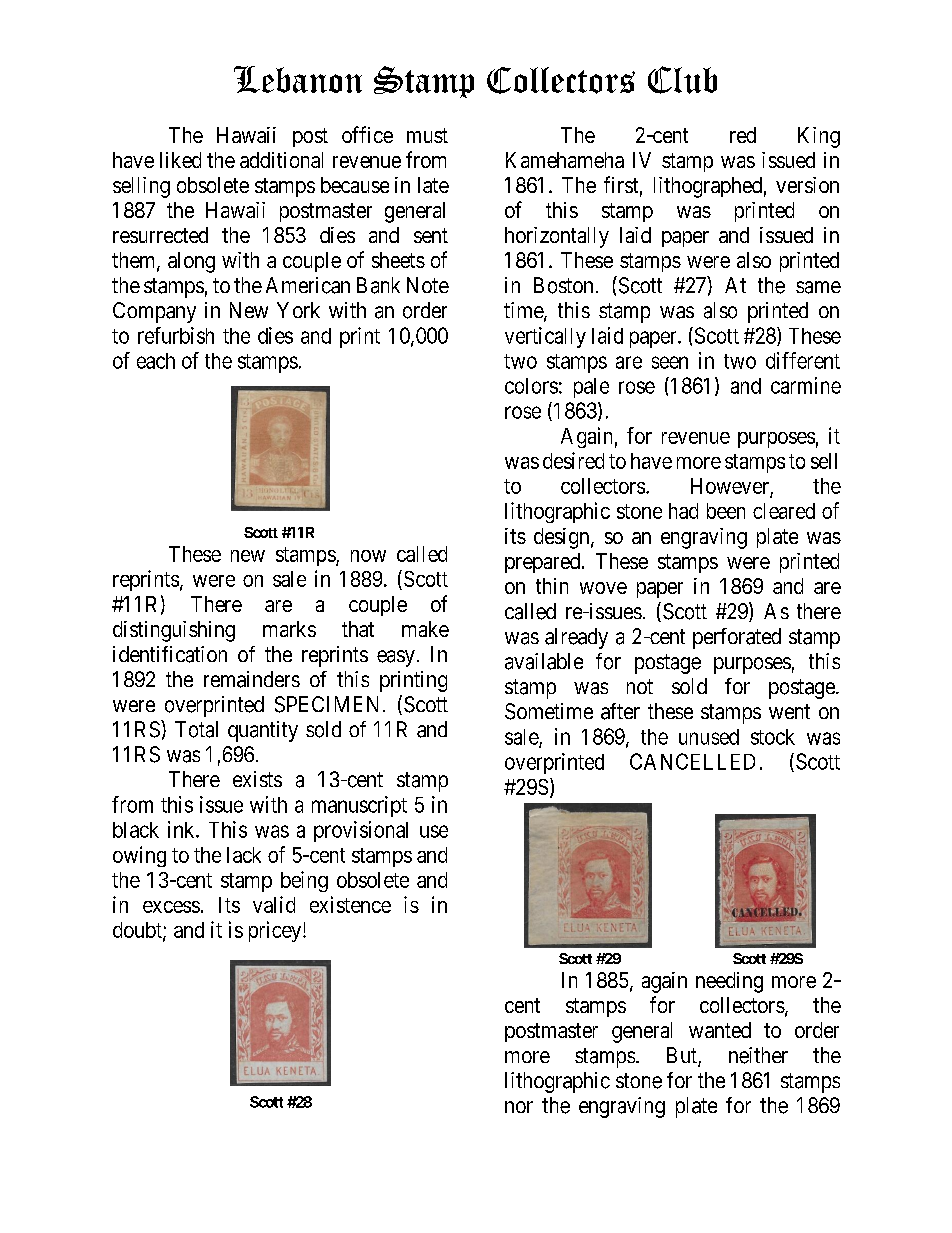 The image size is (952, 1233). What do you see at coordinates (180, 160) in the document?
I see `liked` at bounding box center [180, 160].
